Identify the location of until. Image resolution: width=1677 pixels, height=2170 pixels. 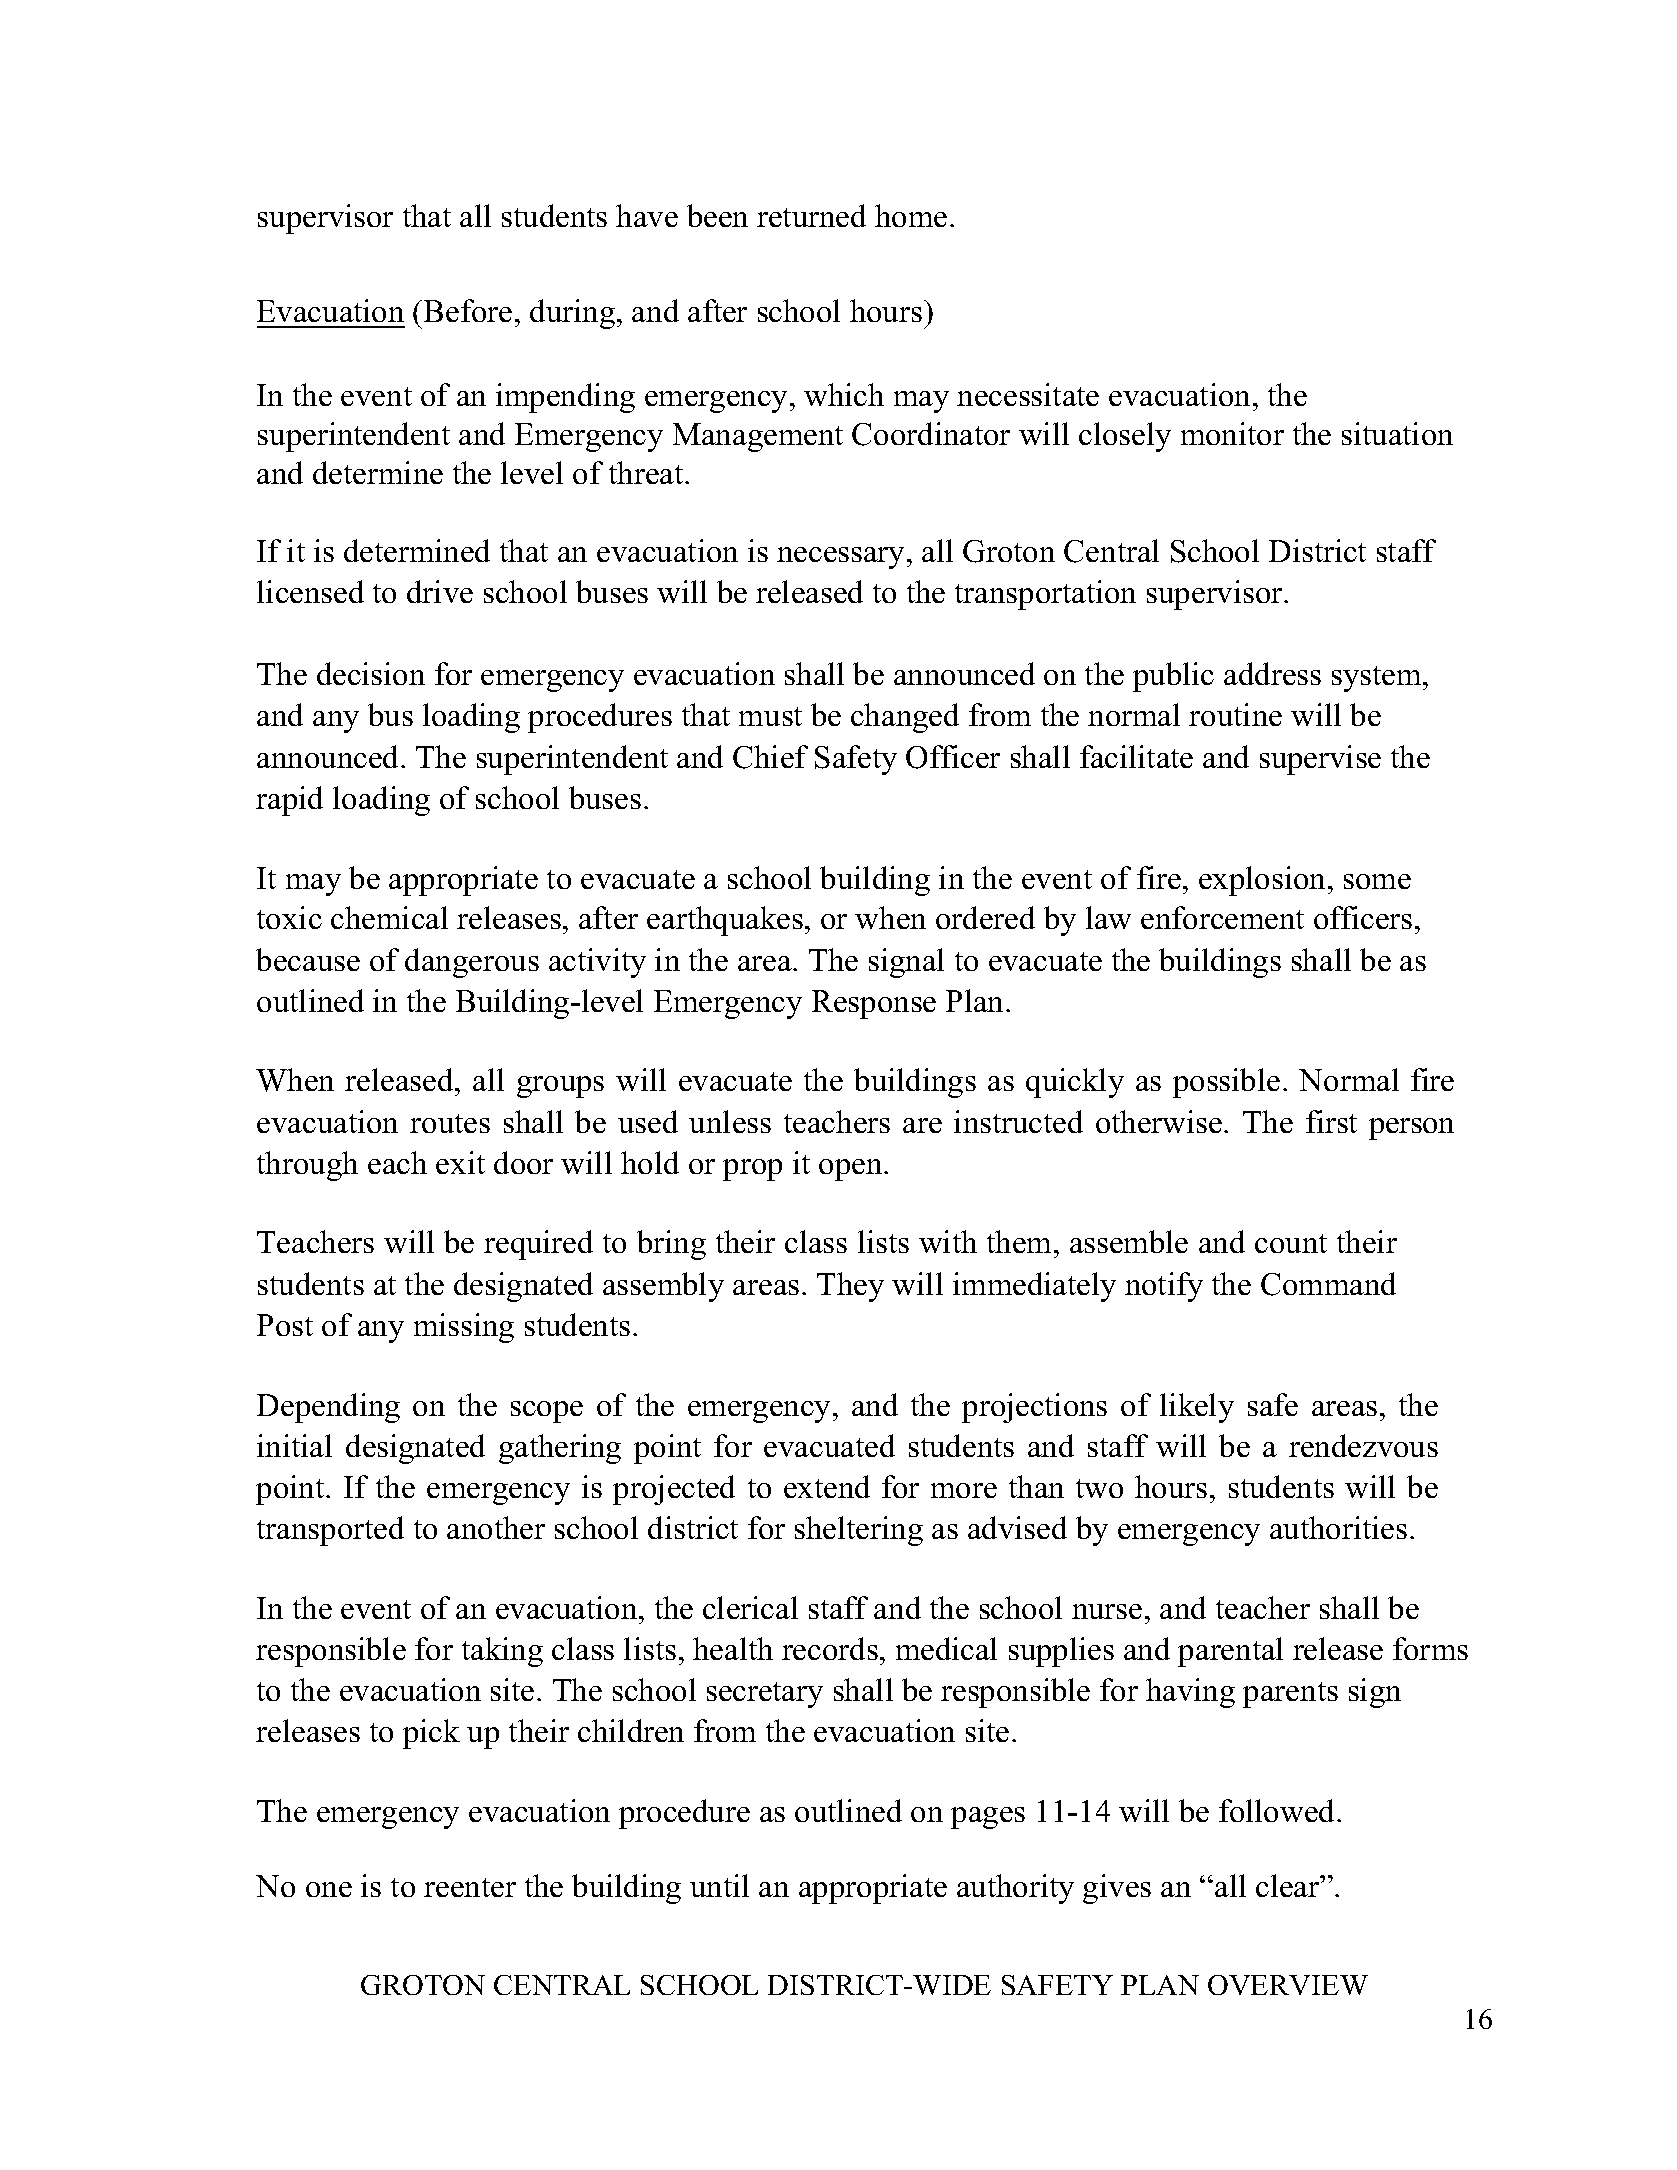
(719, 1885).
